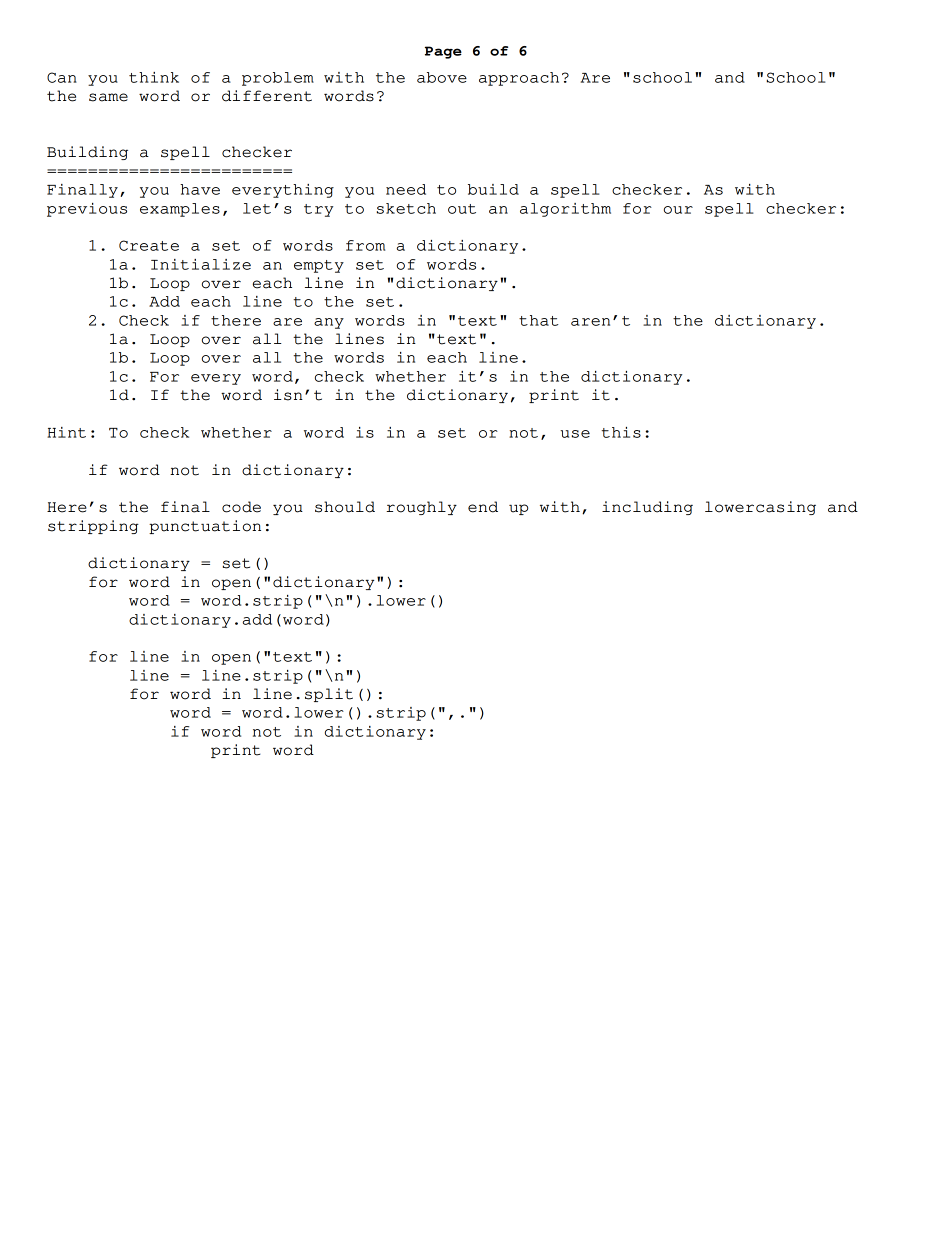 The image size is (952, 1233). What do you see at coordinates (519, 79) in the page?
I see `approach` at bounding box center [519, 79].
